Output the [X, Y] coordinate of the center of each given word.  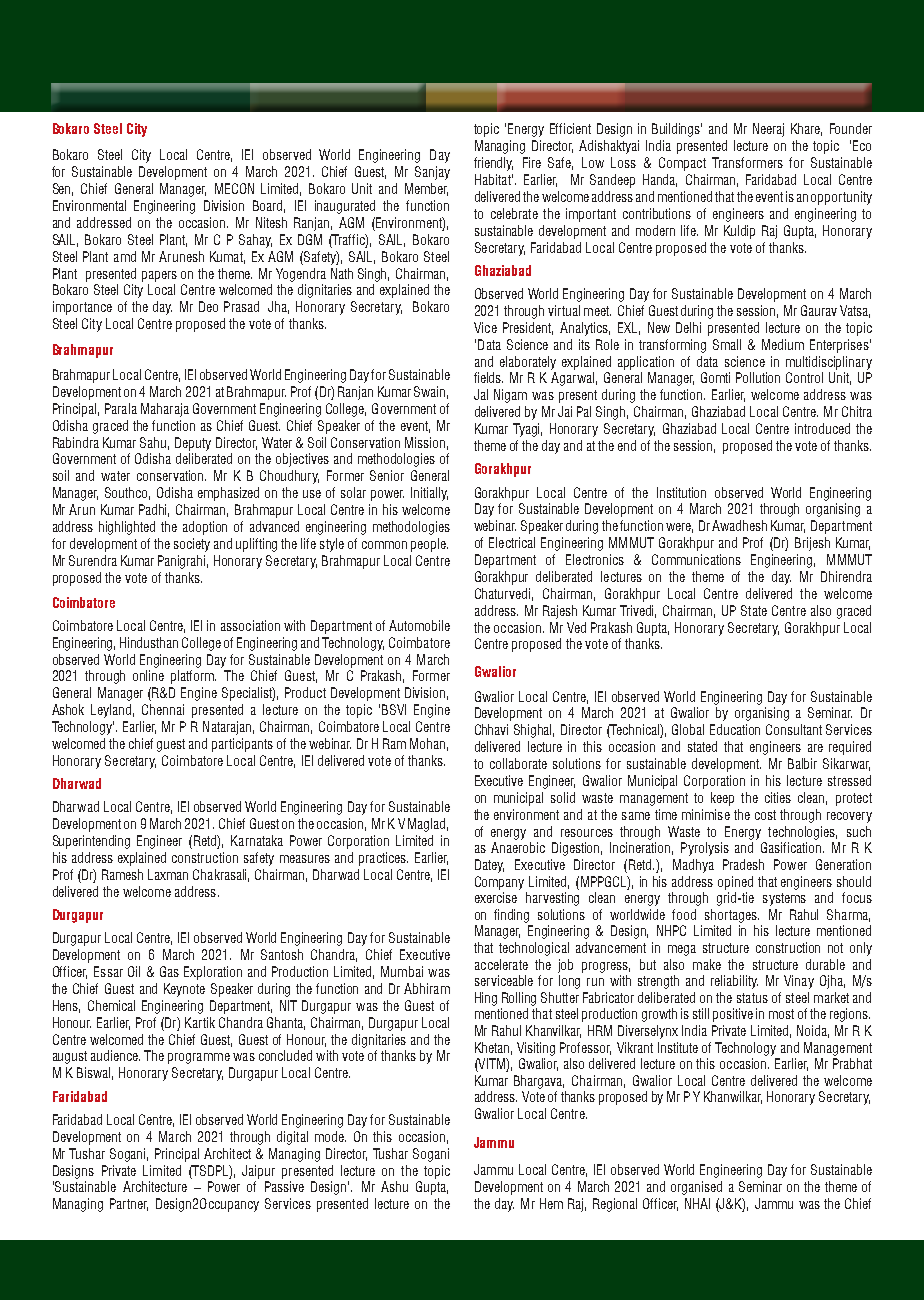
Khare [806, 129]
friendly [493, 164]
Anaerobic [518, 847]
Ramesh [122, 874]
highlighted [127, 528]
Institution [681, 492]
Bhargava [539, 1082]
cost [765, 815]
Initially [429, 494]
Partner [129, 1204]
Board [269, 206]
